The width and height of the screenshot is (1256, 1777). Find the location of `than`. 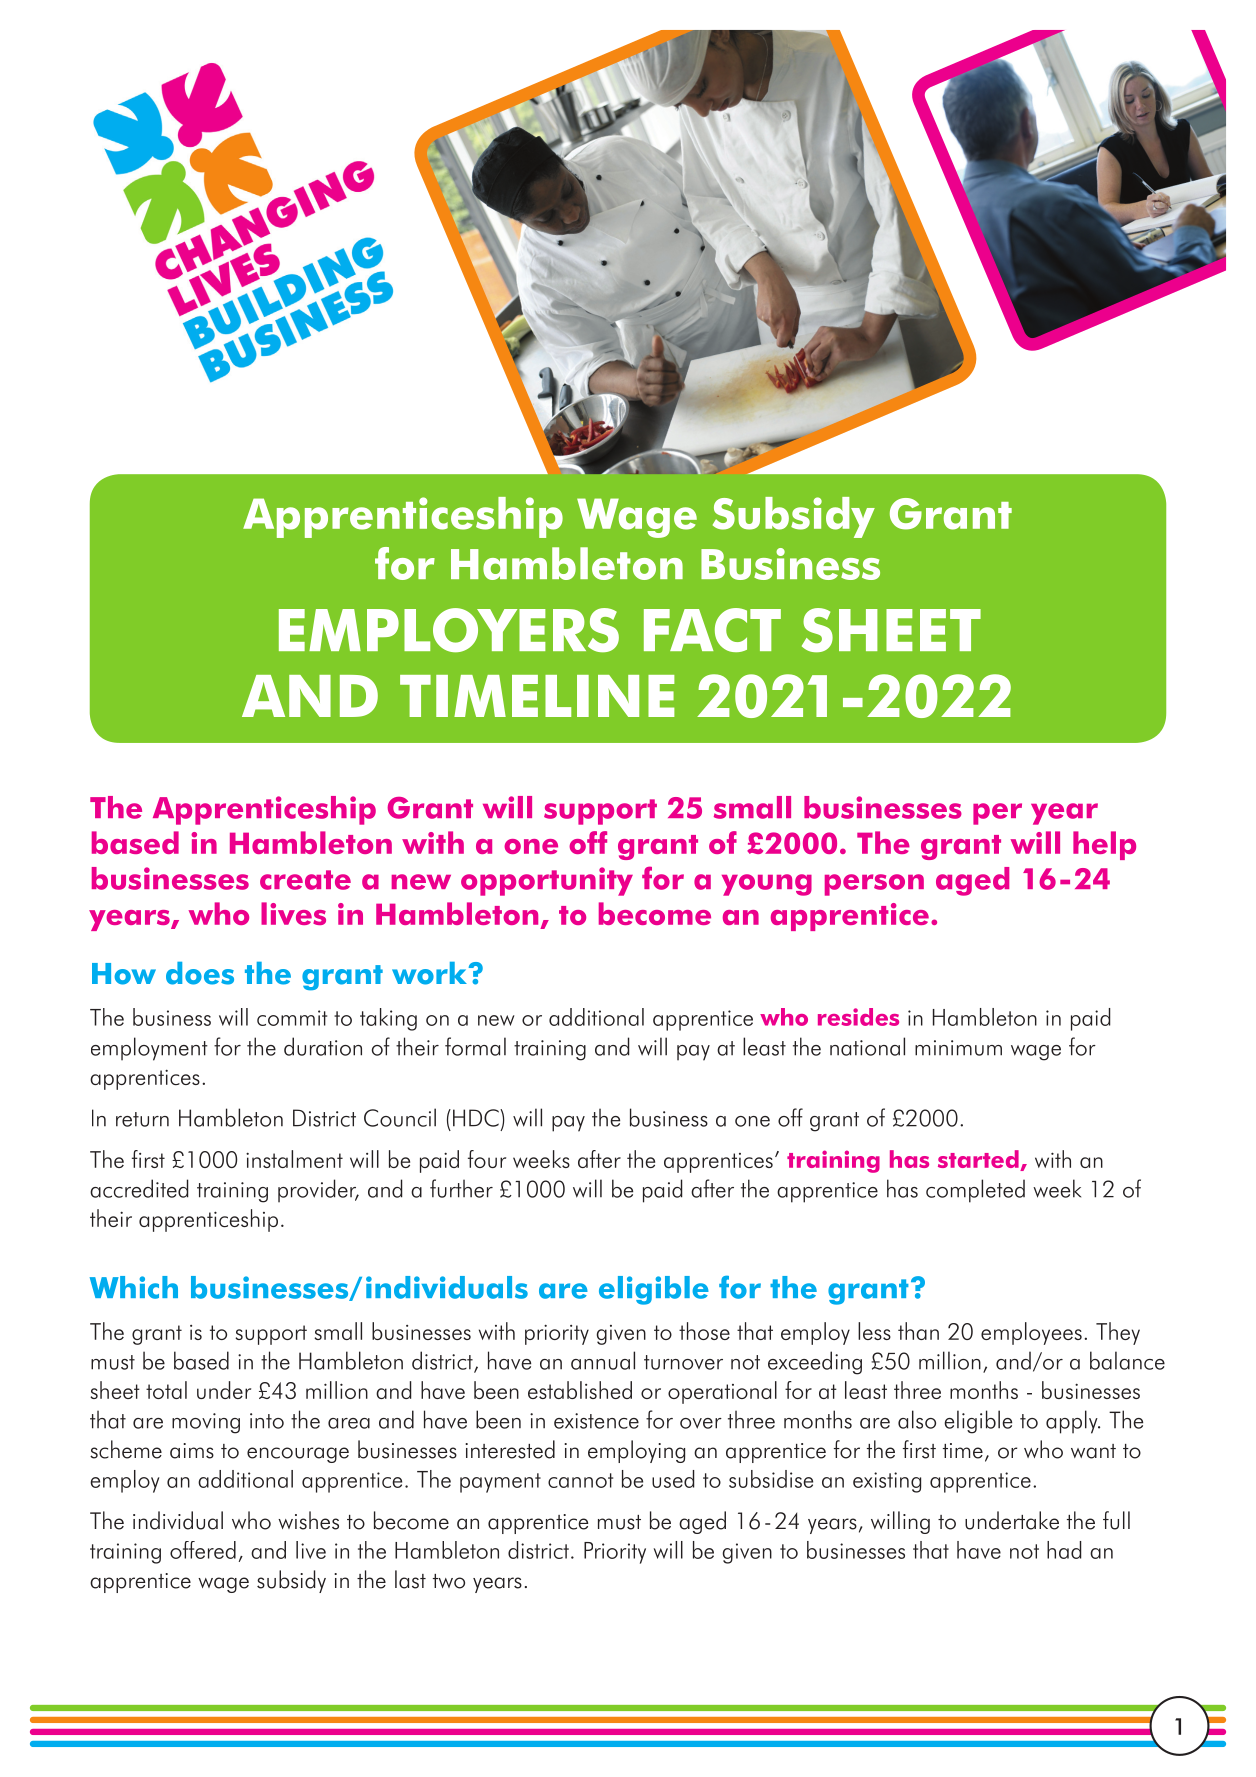

than is located at coordinates (918, 1331).
